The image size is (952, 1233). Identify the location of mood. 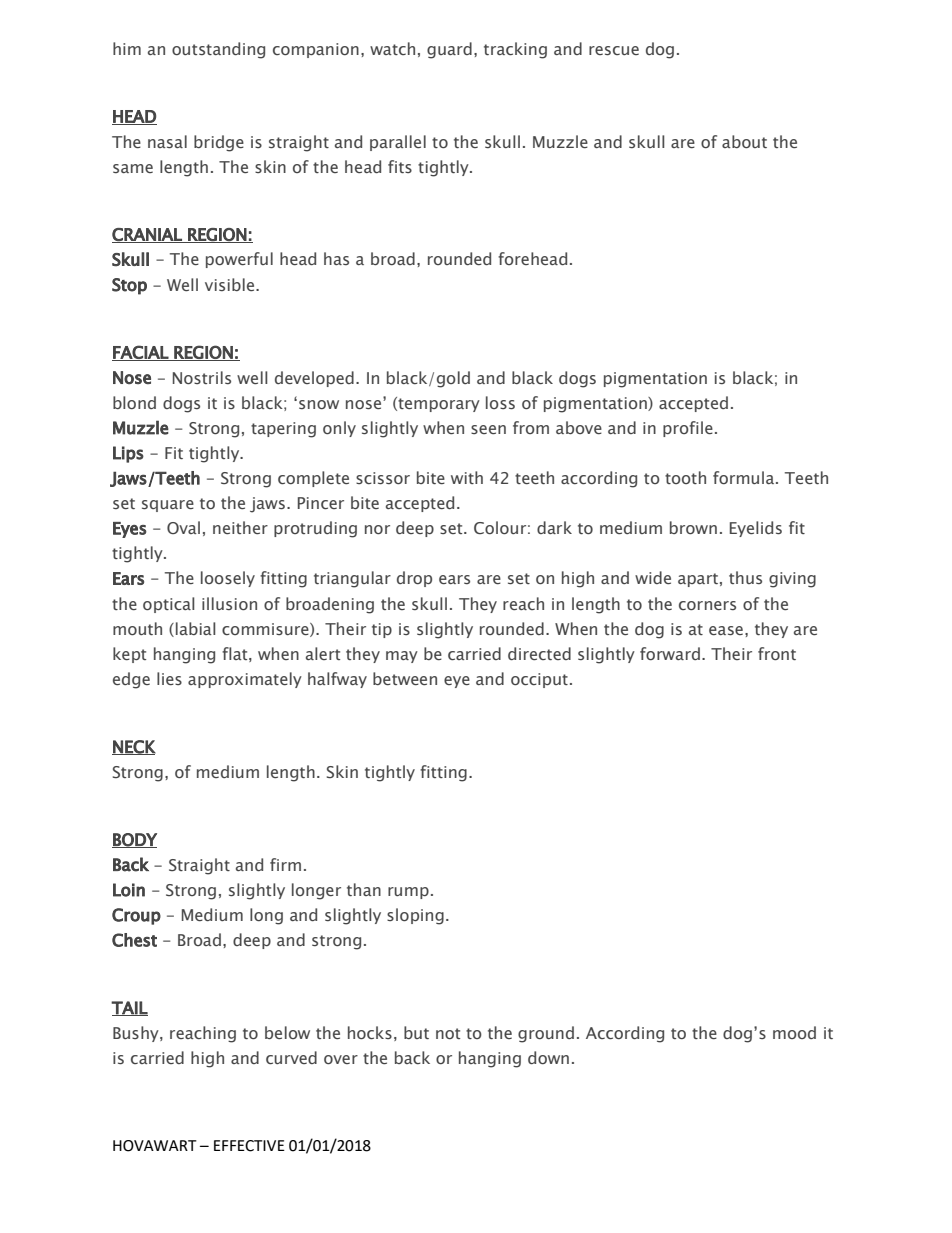
(794, 1032).
